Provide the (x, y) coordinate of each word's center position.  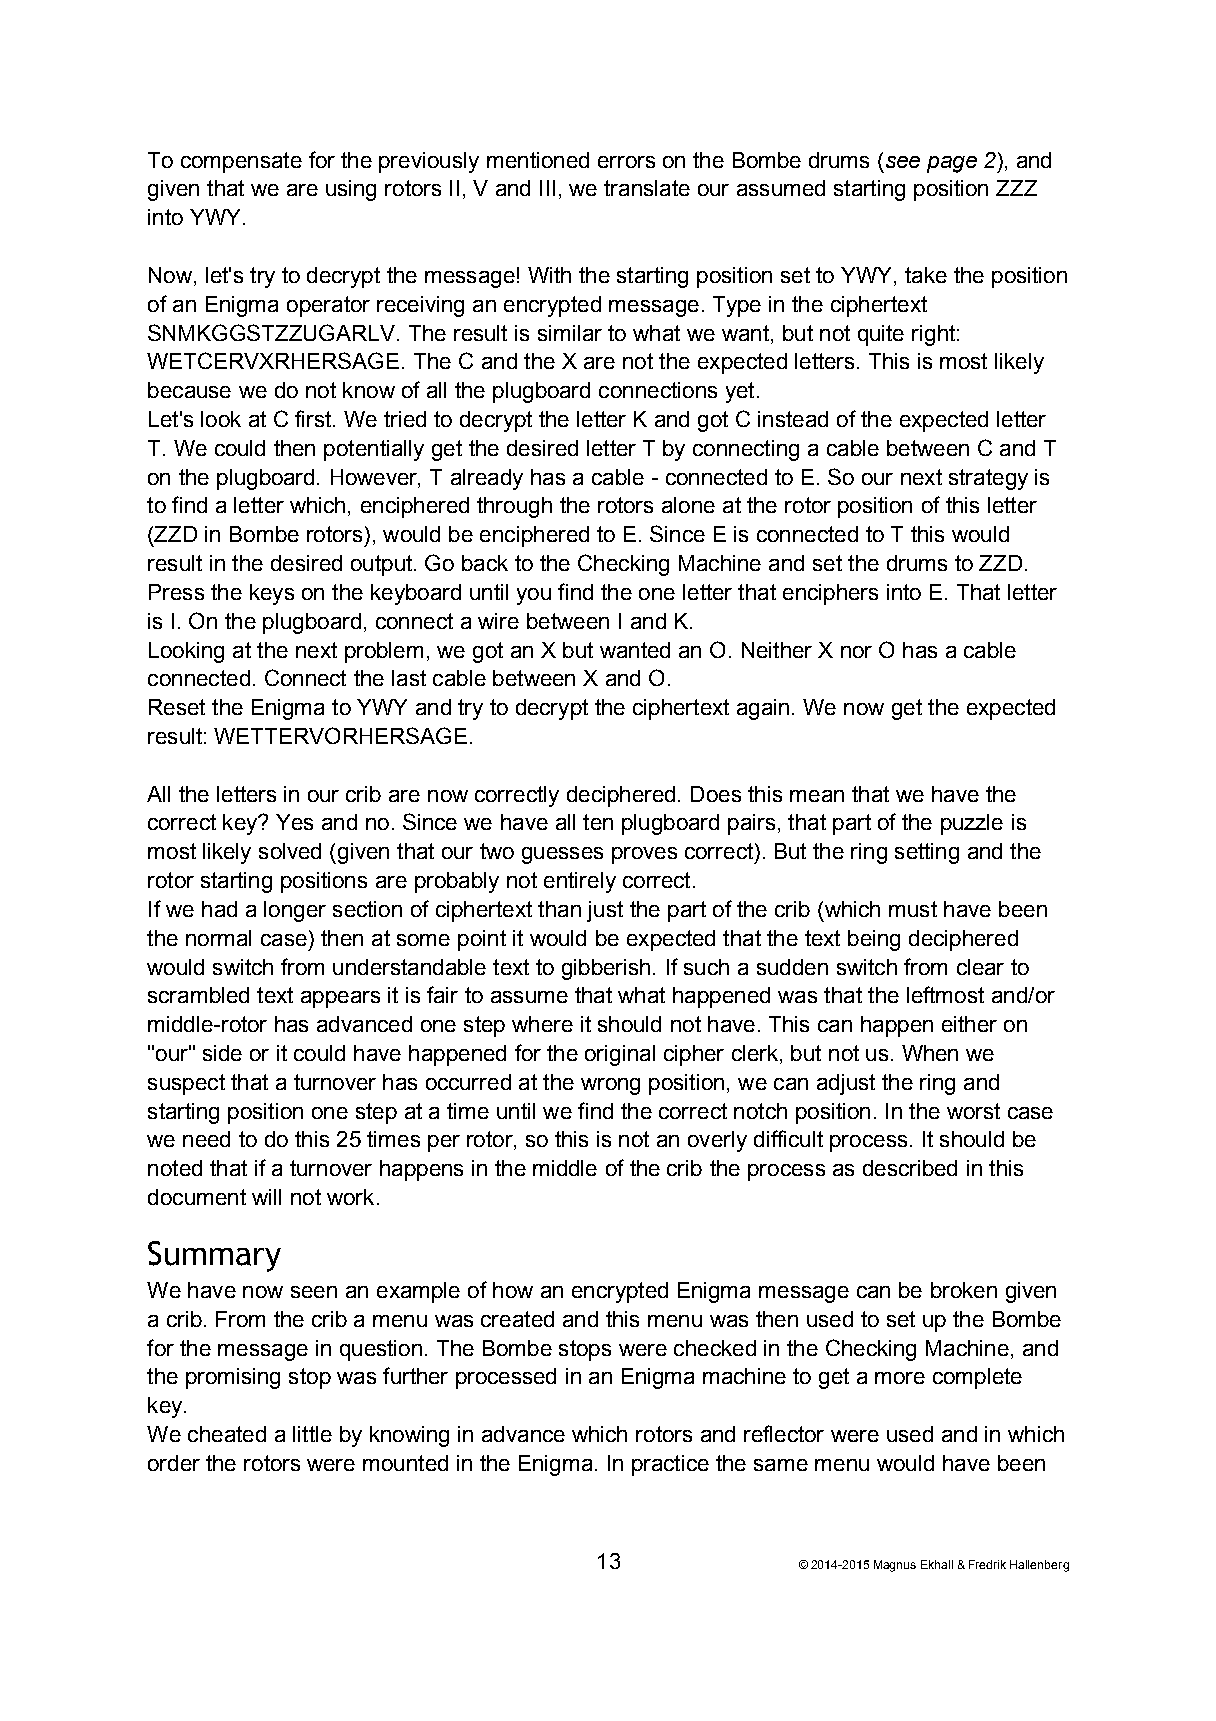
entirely (580, 882)
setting (927, 853)
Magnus (895, 1566)
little (312, 1434)
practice (670, 1465)
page (952, 164)
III (547, 188)
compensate (241, 162)
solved (290, 851)
